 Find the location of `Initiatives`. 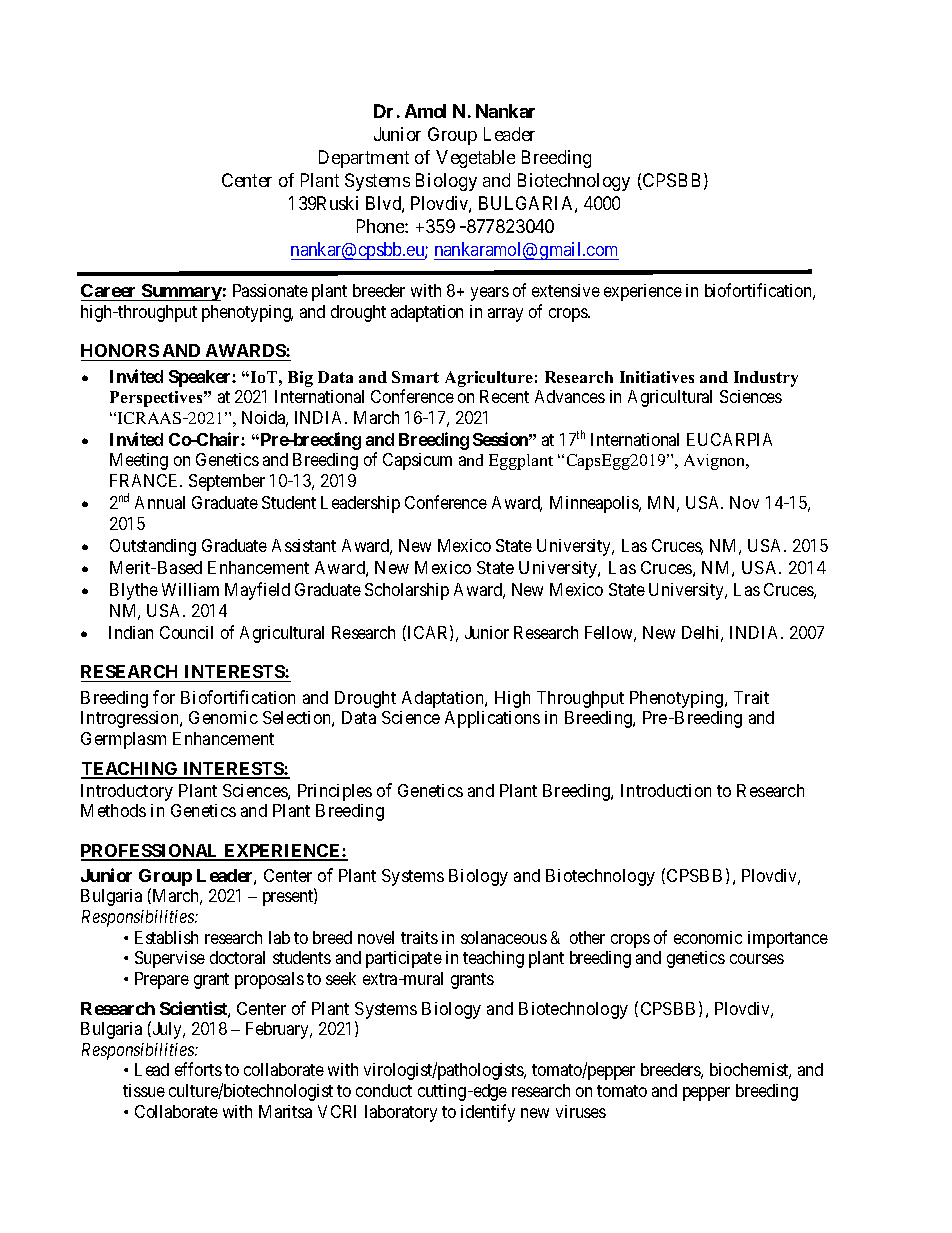

Initiatives is located at coordinates (657, 377).
